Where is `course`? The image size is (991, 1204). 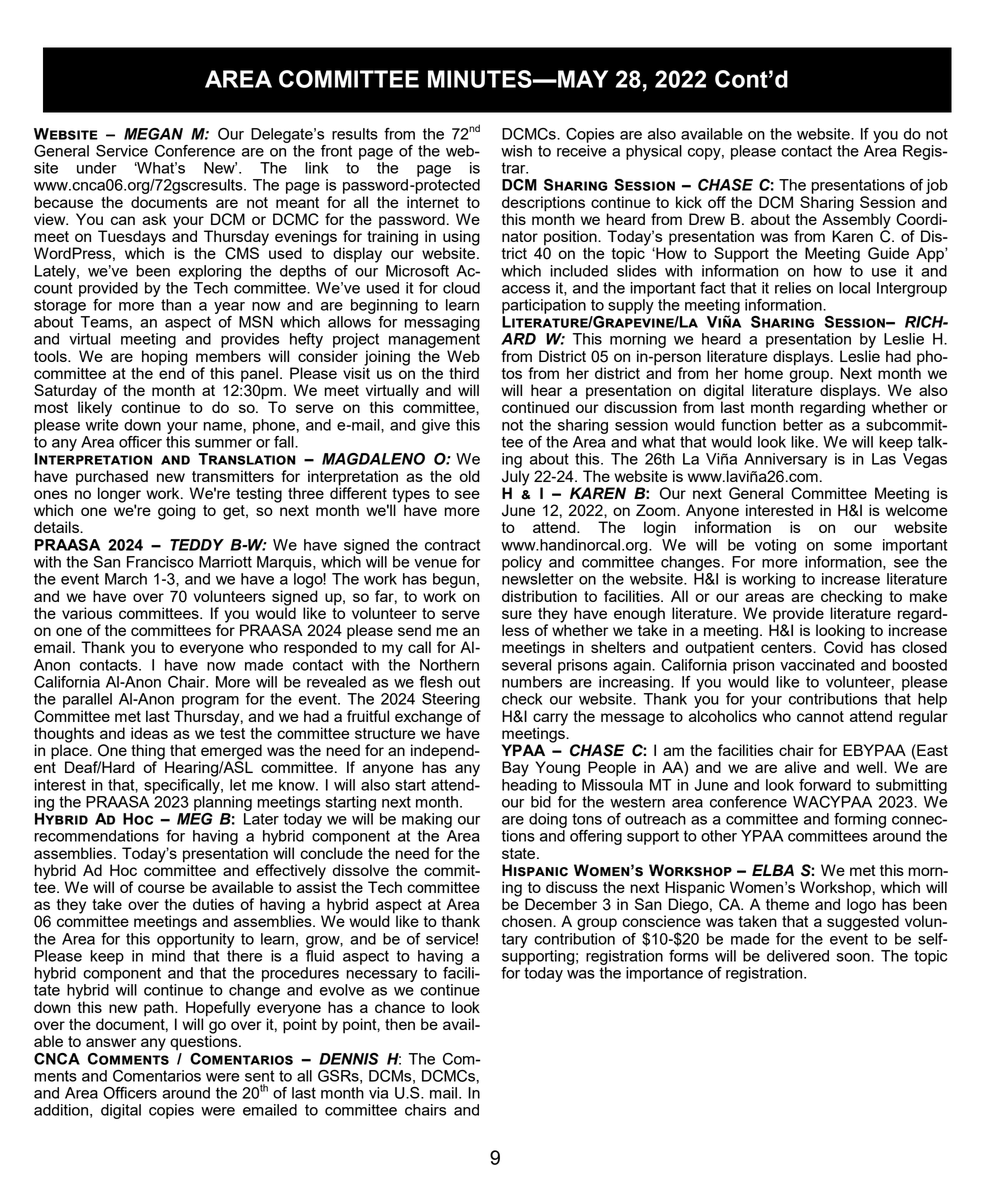 course is located at coordinates (161, 888).
